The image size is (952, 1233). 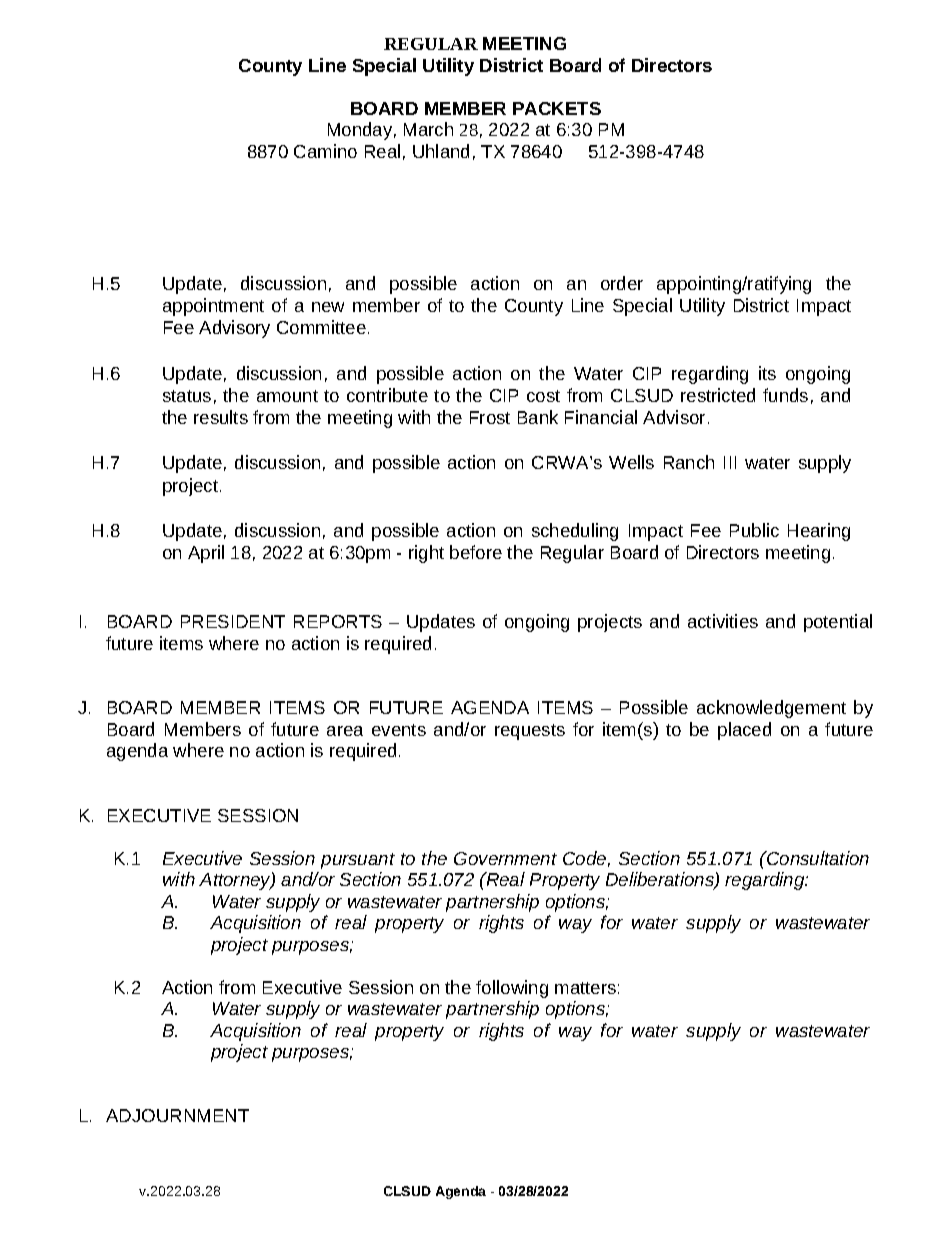 What do you see at coordinates (817, 858) in the screenshot?
I see `Consultation` at bounding box center [817, 858].
